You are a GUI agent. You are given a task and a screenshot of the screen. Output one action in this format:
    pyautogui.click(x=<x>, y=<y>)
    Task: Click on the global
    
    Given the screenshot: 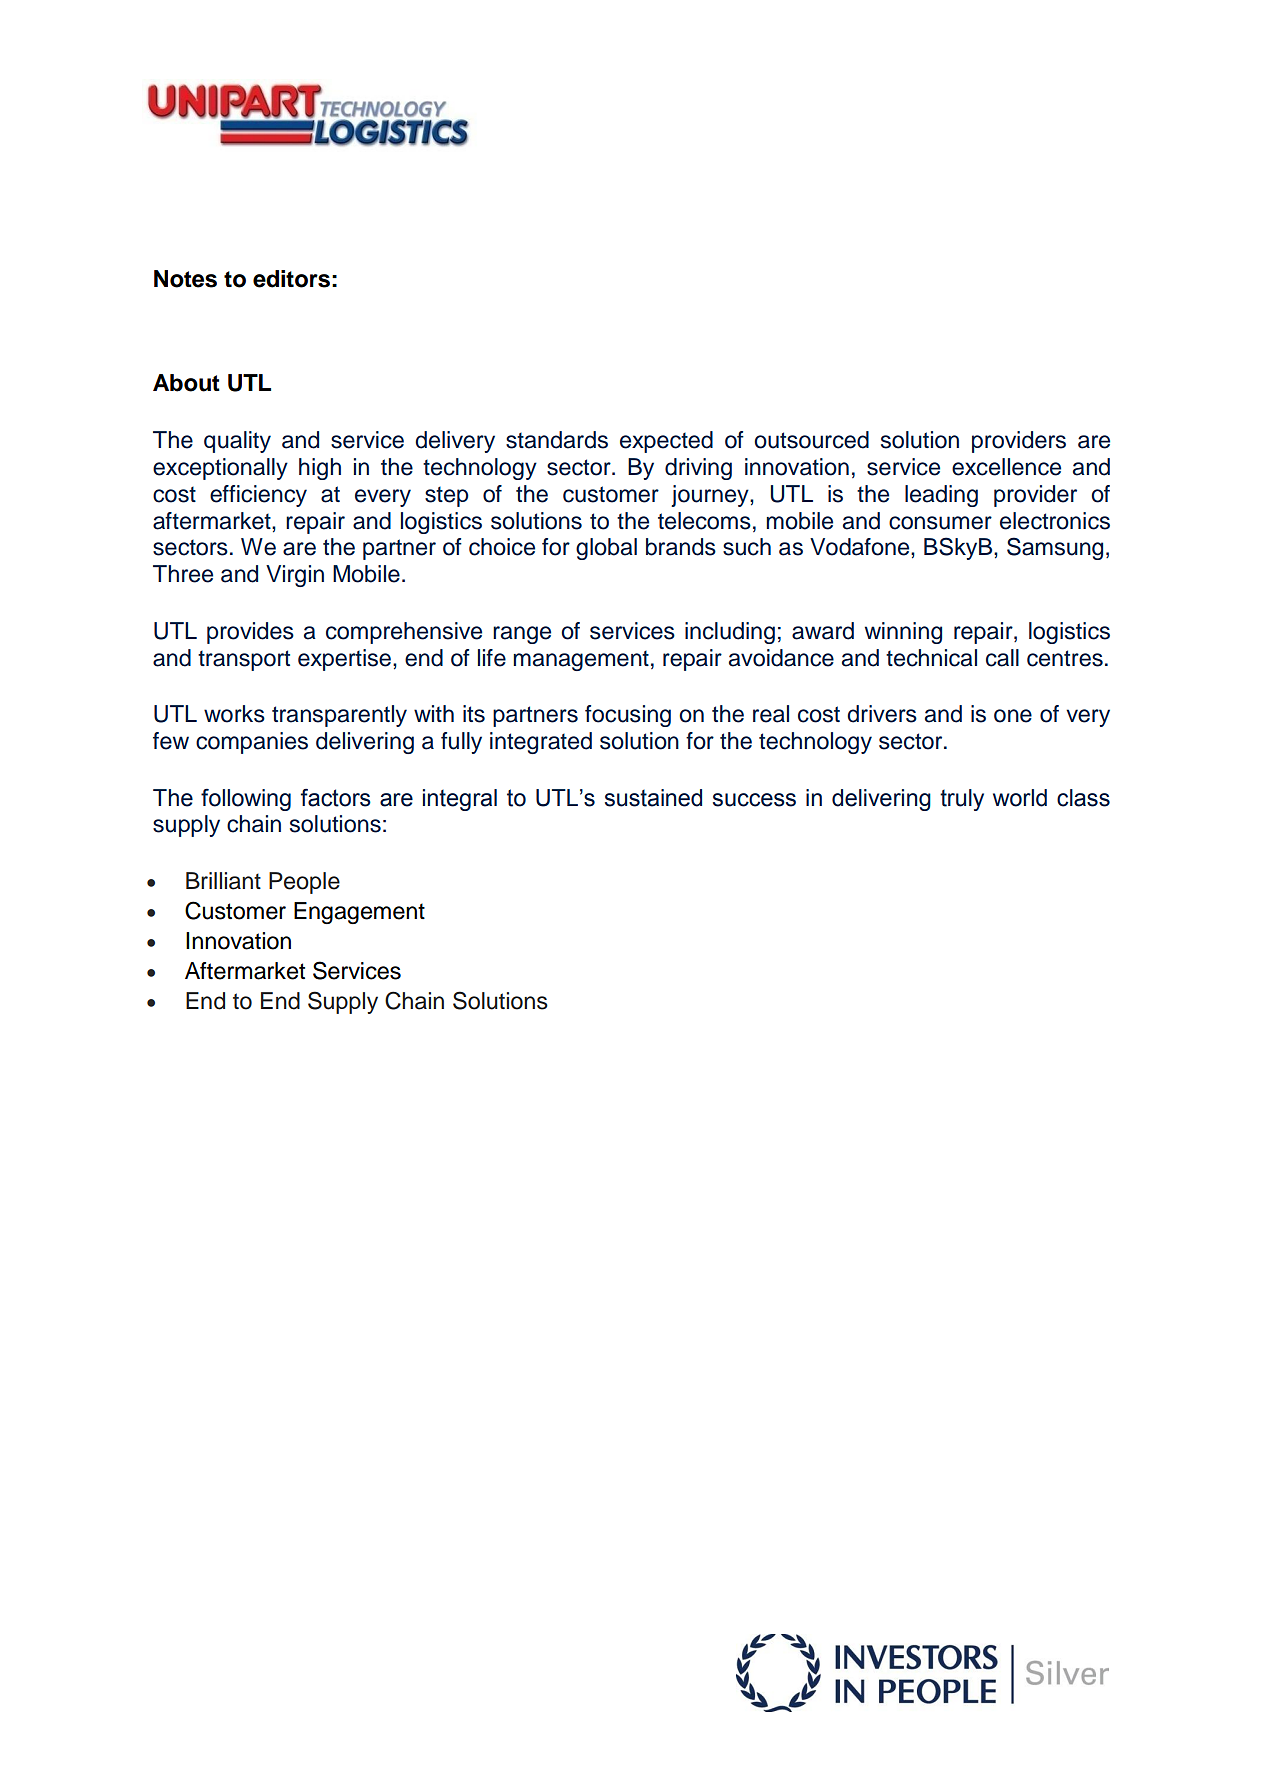 What is the action you would take?
    pyautogui.click(x=606, y=549)
